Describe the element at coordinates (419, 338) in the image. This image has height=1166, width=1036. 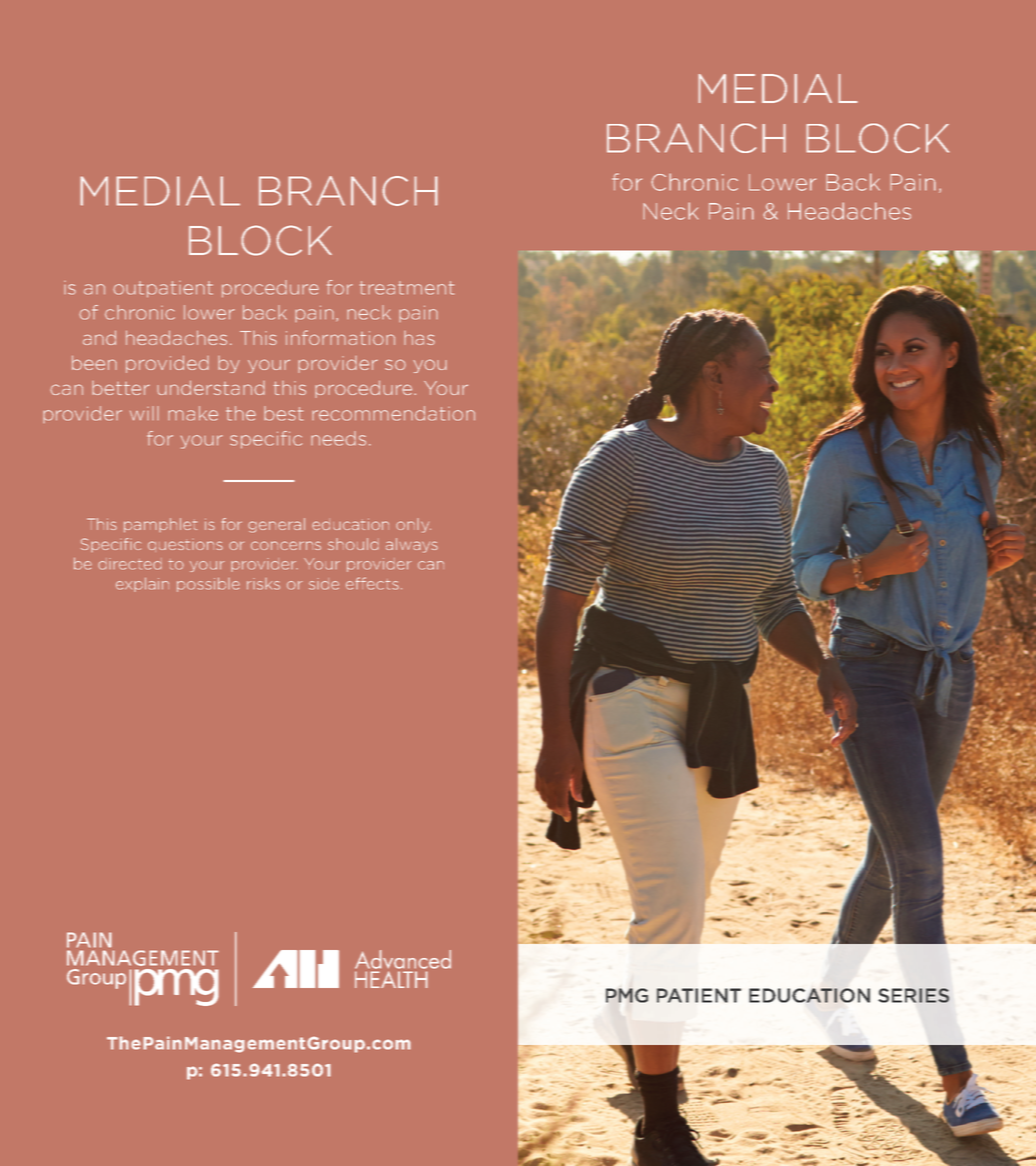
I see `has` at that location.
